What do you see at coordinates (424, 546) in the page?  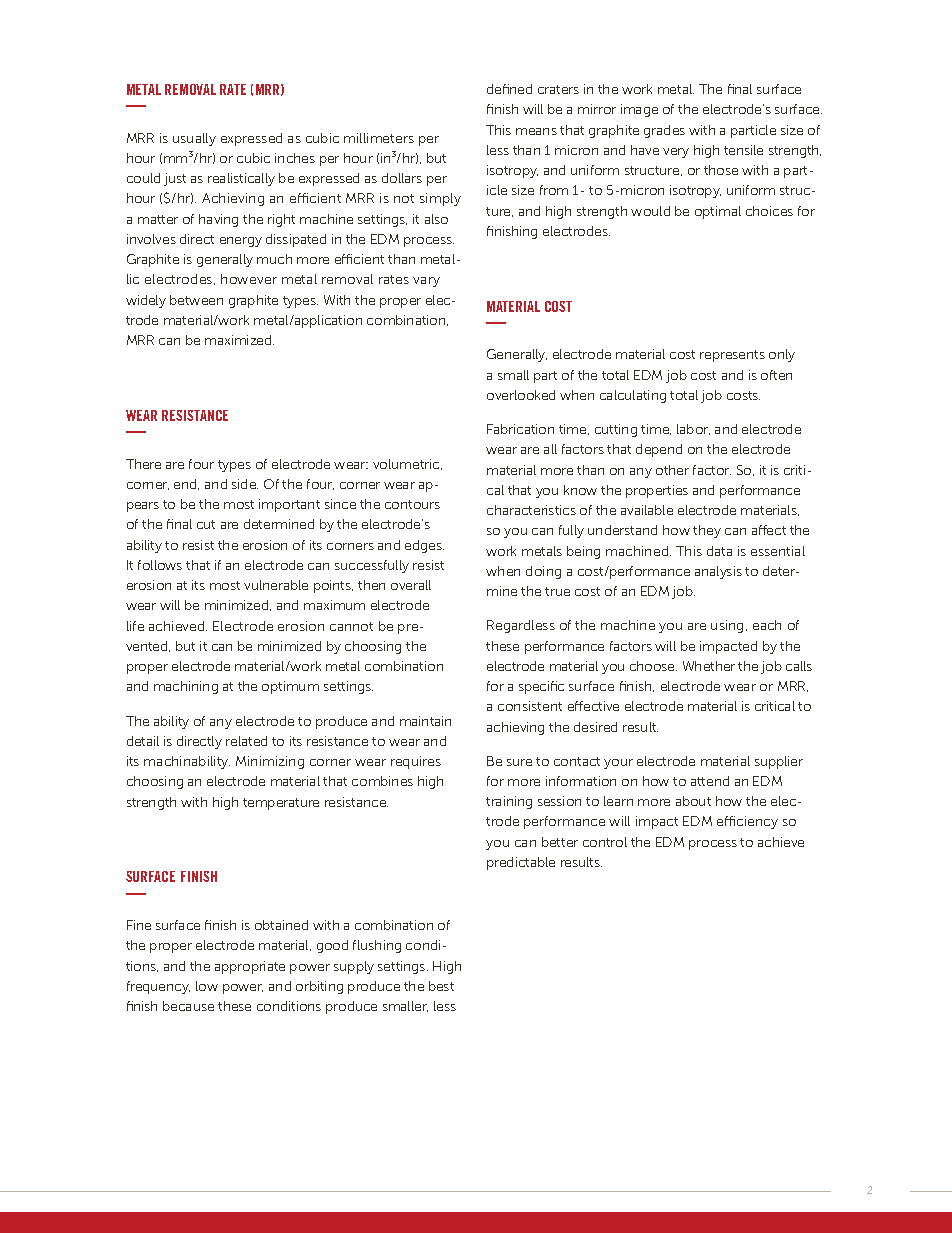 I see `edges` at bounding box center [424, 546].
